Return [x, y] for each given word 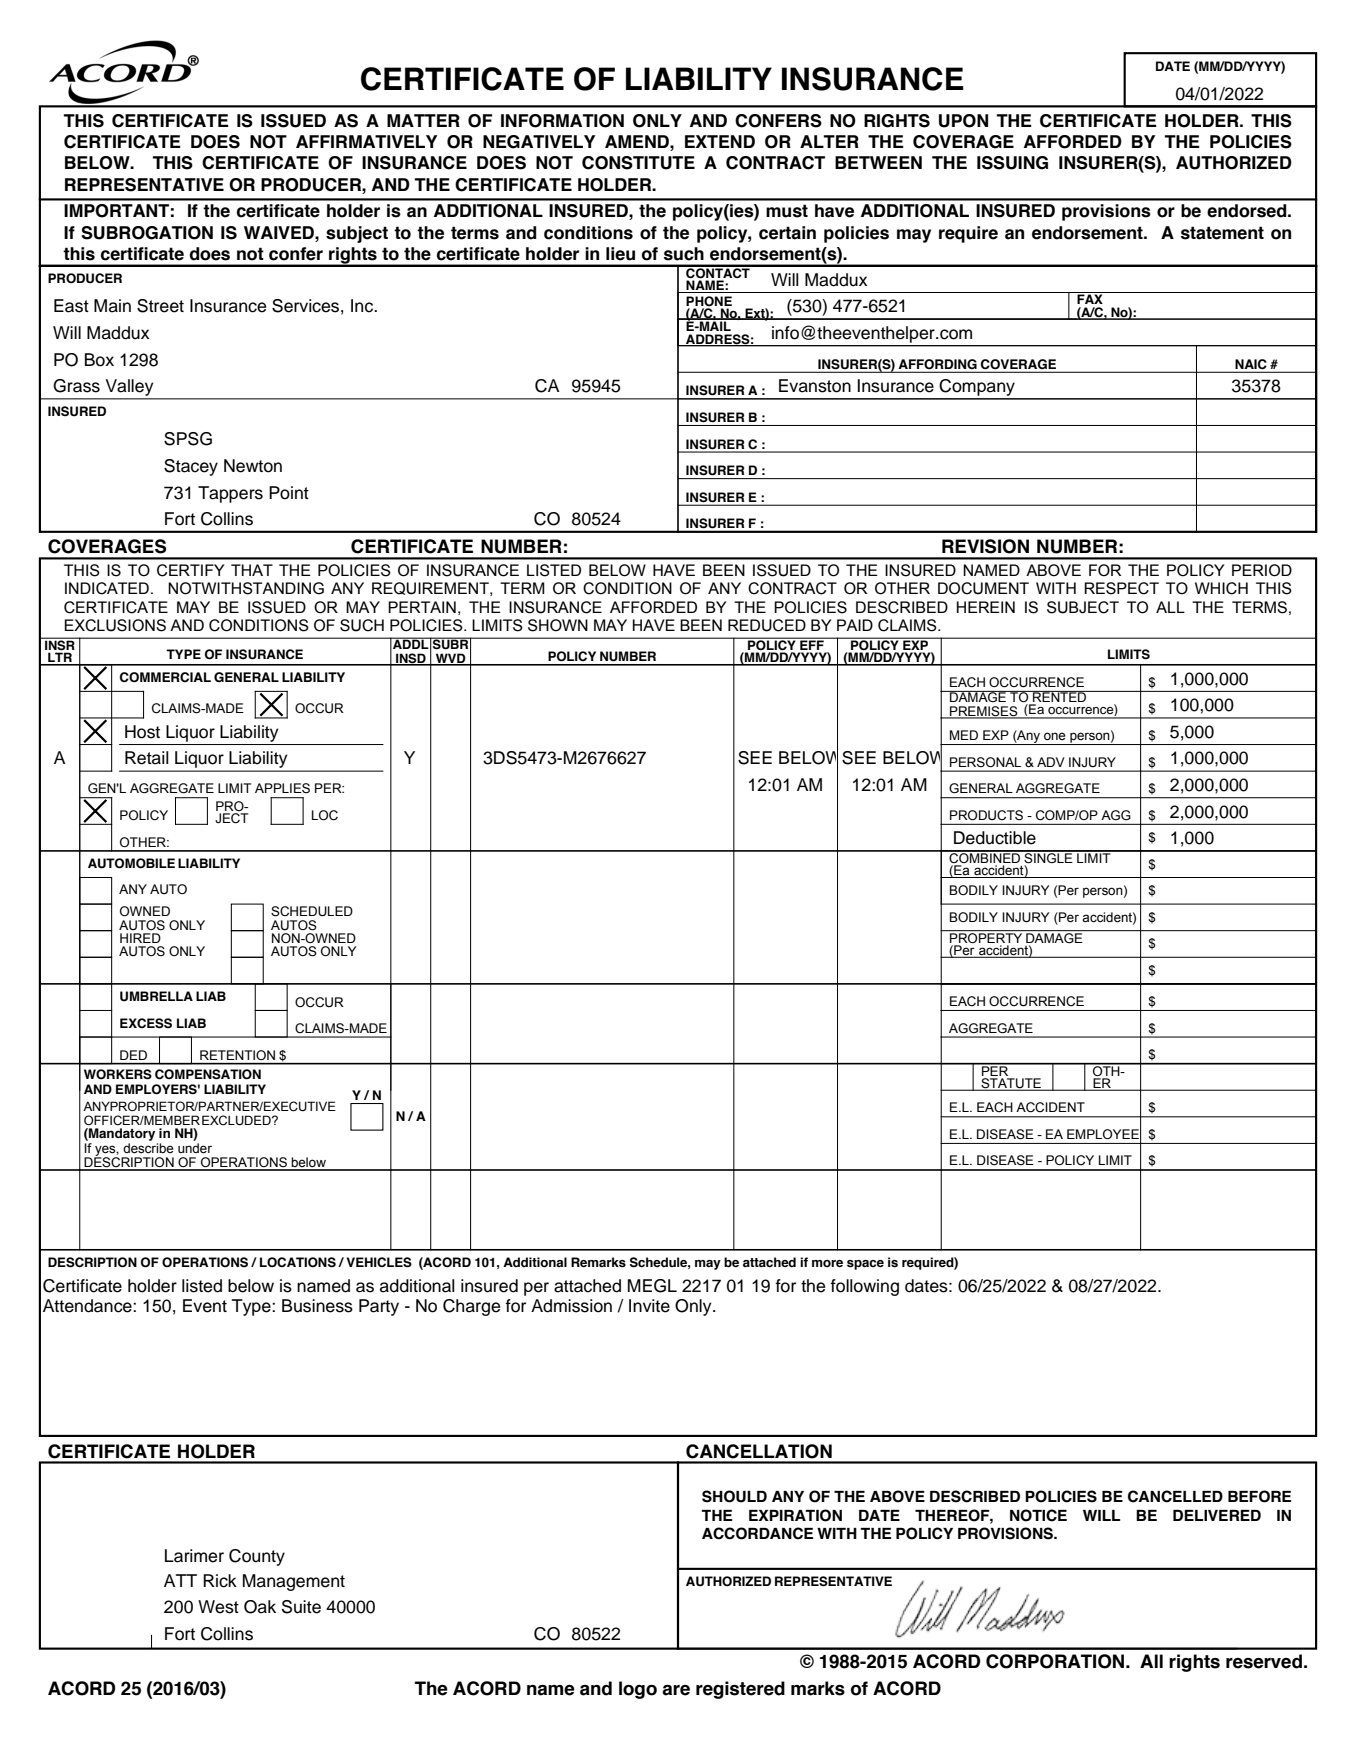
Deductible [995, 838]
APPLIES [282, 788]
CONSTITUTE [638, 163]
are [676, 1690]
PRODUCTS [986, 815]
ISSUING [1012, 163]
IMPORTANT [116, 211]
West [218, 1607]
